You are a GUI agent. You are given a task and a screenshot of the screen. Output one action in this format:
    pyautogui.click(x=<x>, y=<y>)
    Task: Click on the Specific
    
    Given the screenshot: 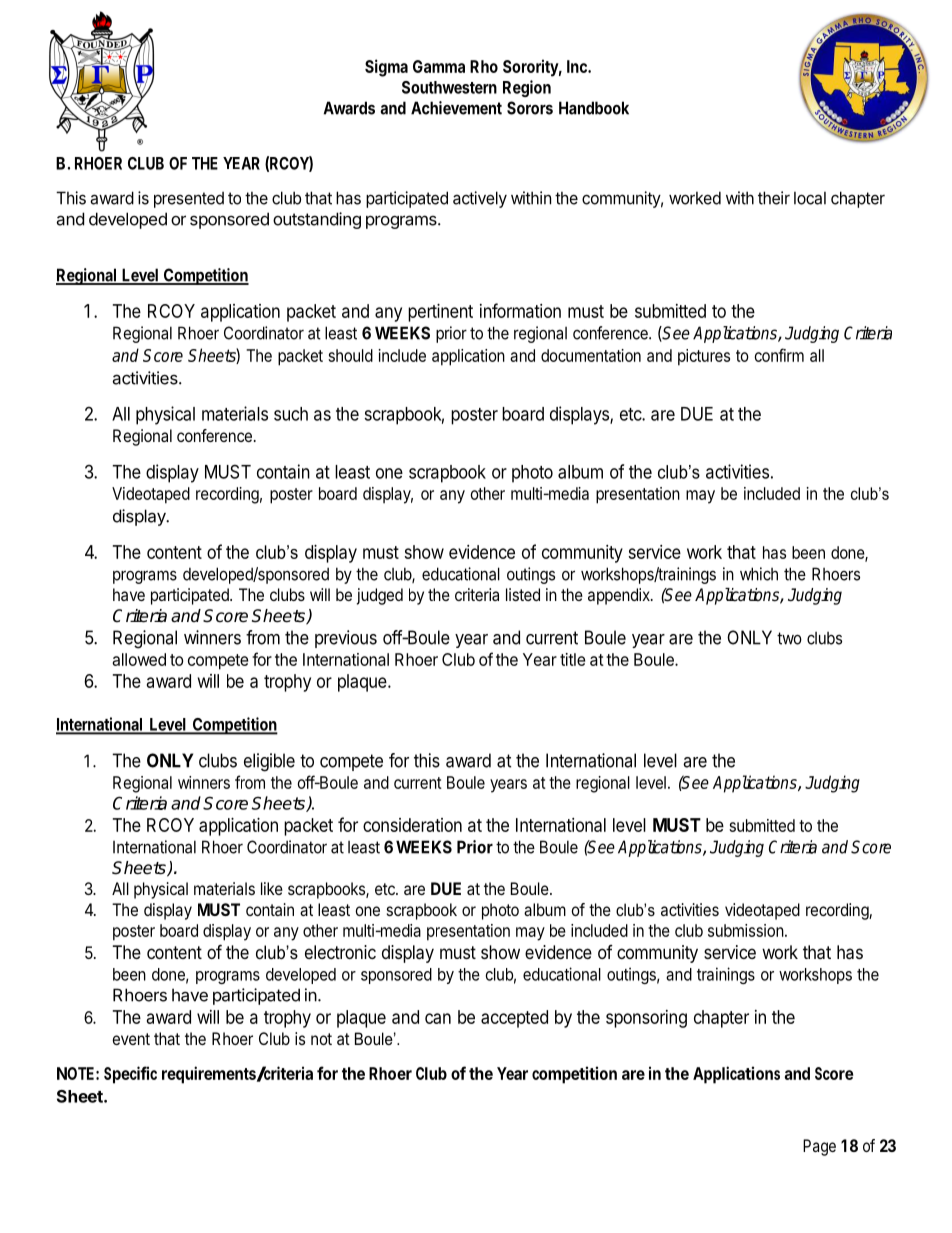 What is the action you would take?
    pyautogui.click(x=130, y=1075)
